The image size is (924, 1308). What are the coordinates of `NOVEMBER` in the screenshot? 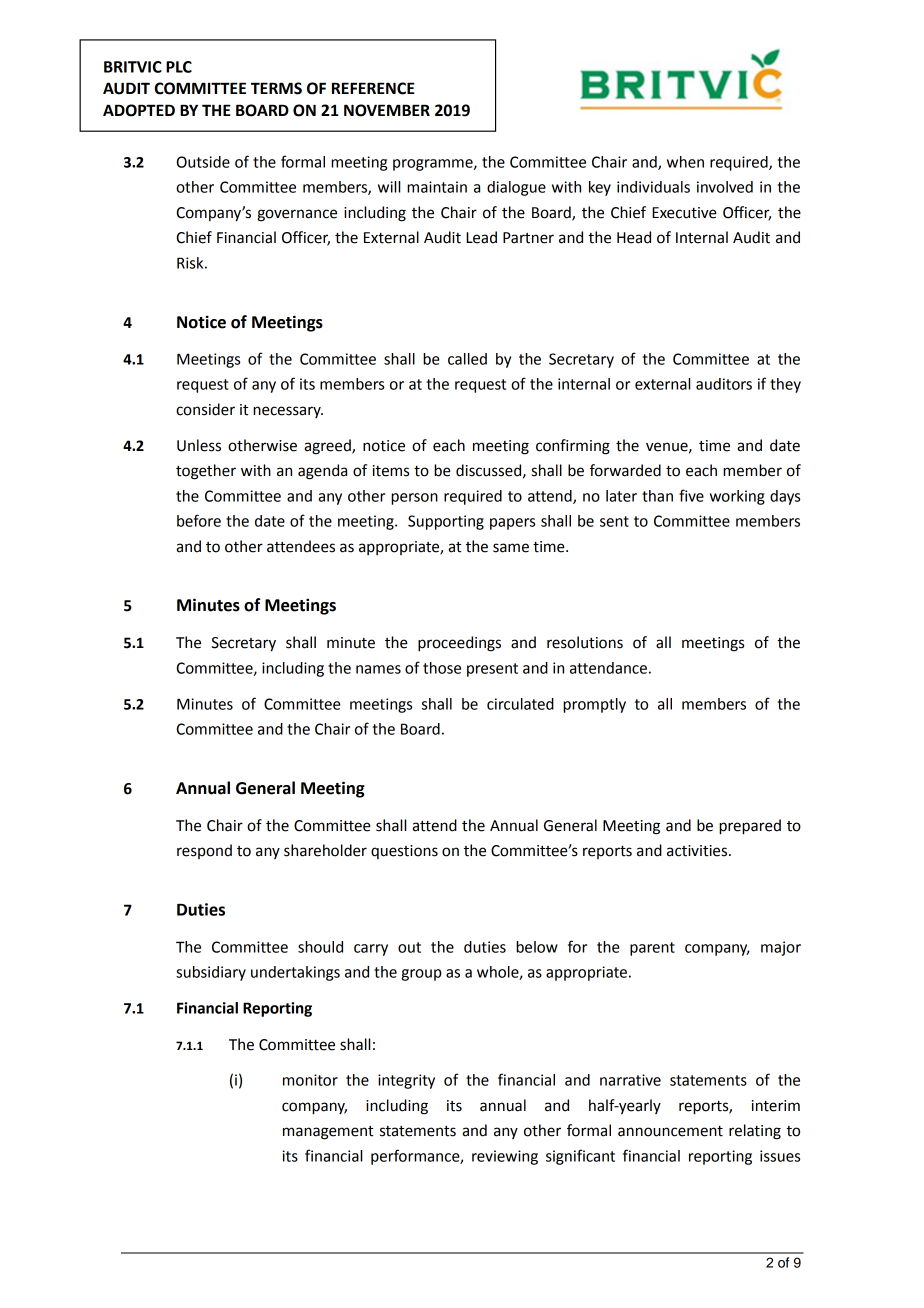 It's located at (387, 110).
